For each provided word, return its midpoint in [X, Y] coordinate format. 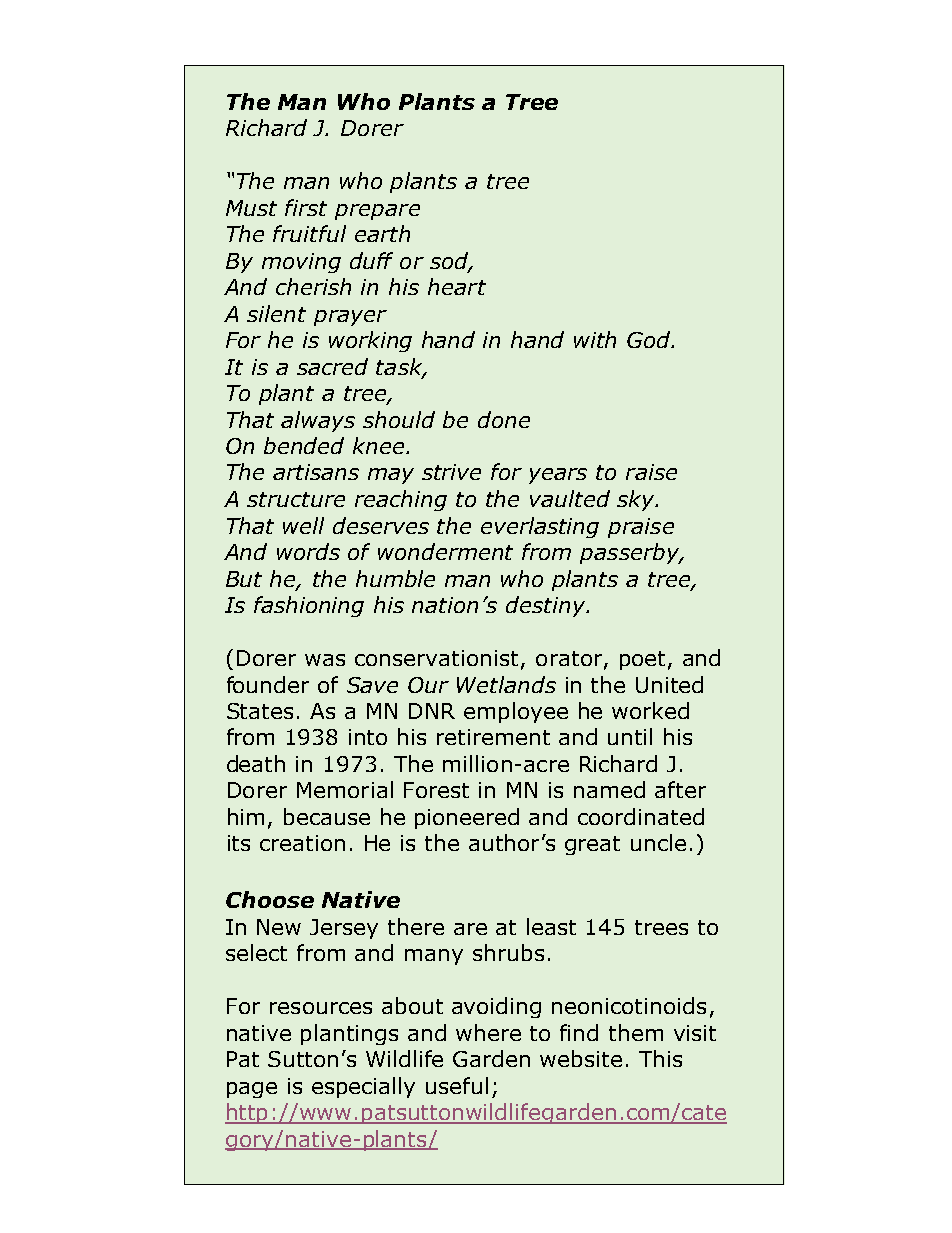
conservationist [438, 659]
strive [451, 472]
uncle [658, 842]
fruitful [309, 233]
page [252, 1090]
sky [637, 500]
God [650, 339]
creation [302, 843]
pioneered [467, 818]
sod [450, 261]
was [325, 660]
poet [642, 660]
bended [304, 445]
